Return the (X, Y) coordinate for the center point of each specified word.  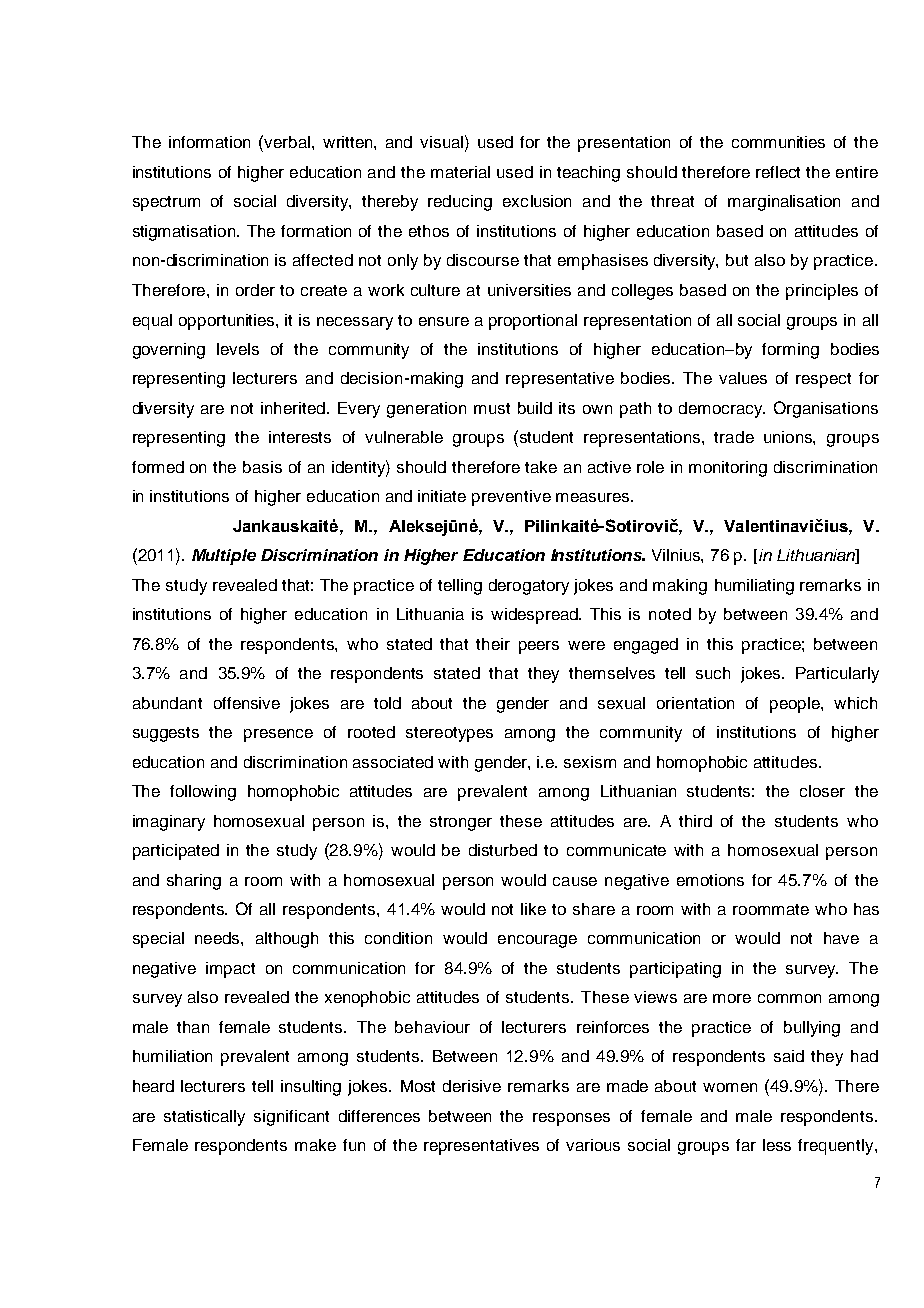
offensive (247, 703)
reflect (778, 172)
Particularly (837, 675)
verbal (288, 142)
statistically (204, 1118)
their (493, 644)
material (460, 172)
